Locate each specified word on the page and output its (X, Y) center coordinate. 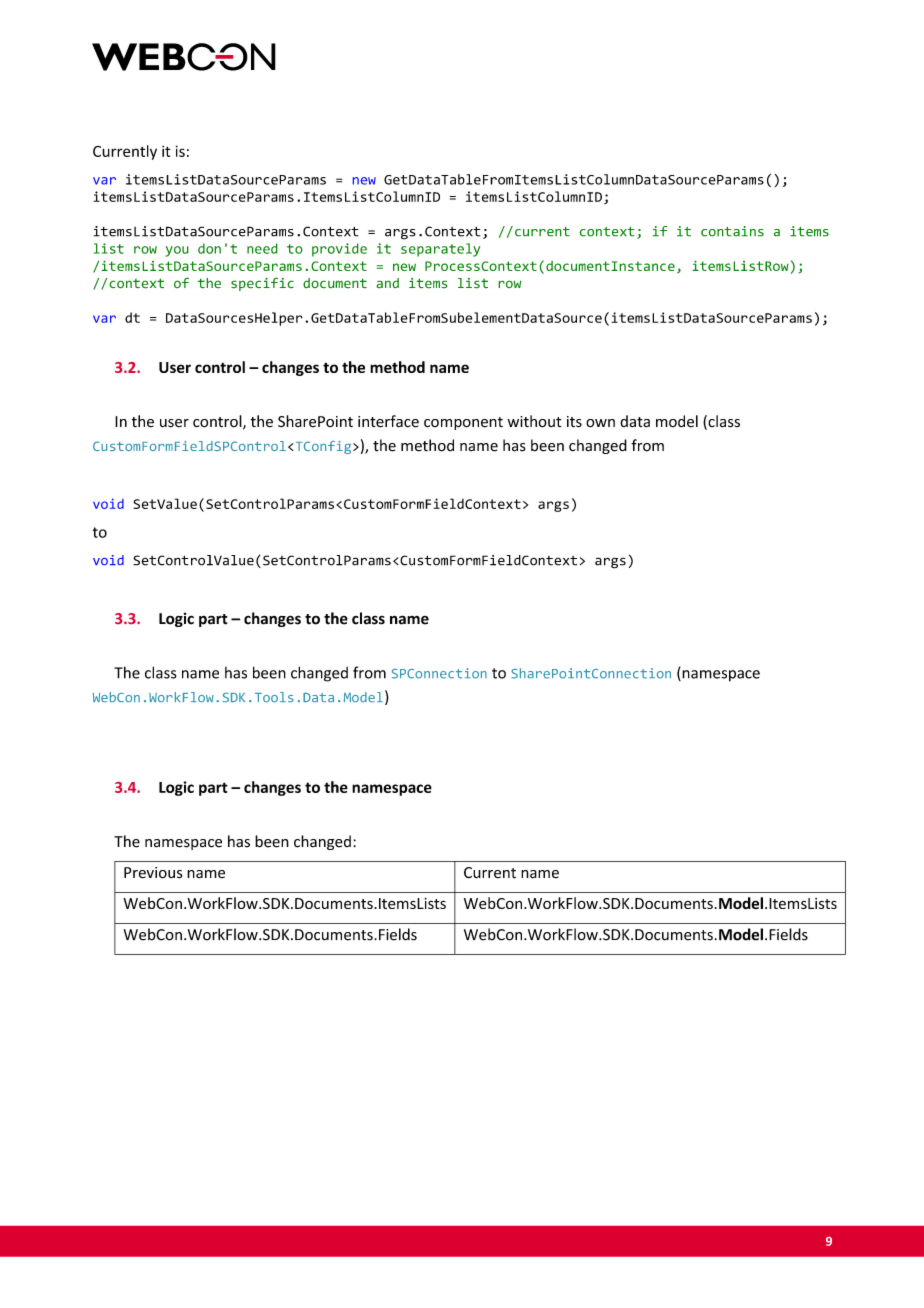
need (262, 248)
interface (388, 421)
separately (440, 250)
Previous (153, 873)
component (463, 423)
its (574, 422)
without (535, 421)
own (600, 423)
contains (732, 231)
